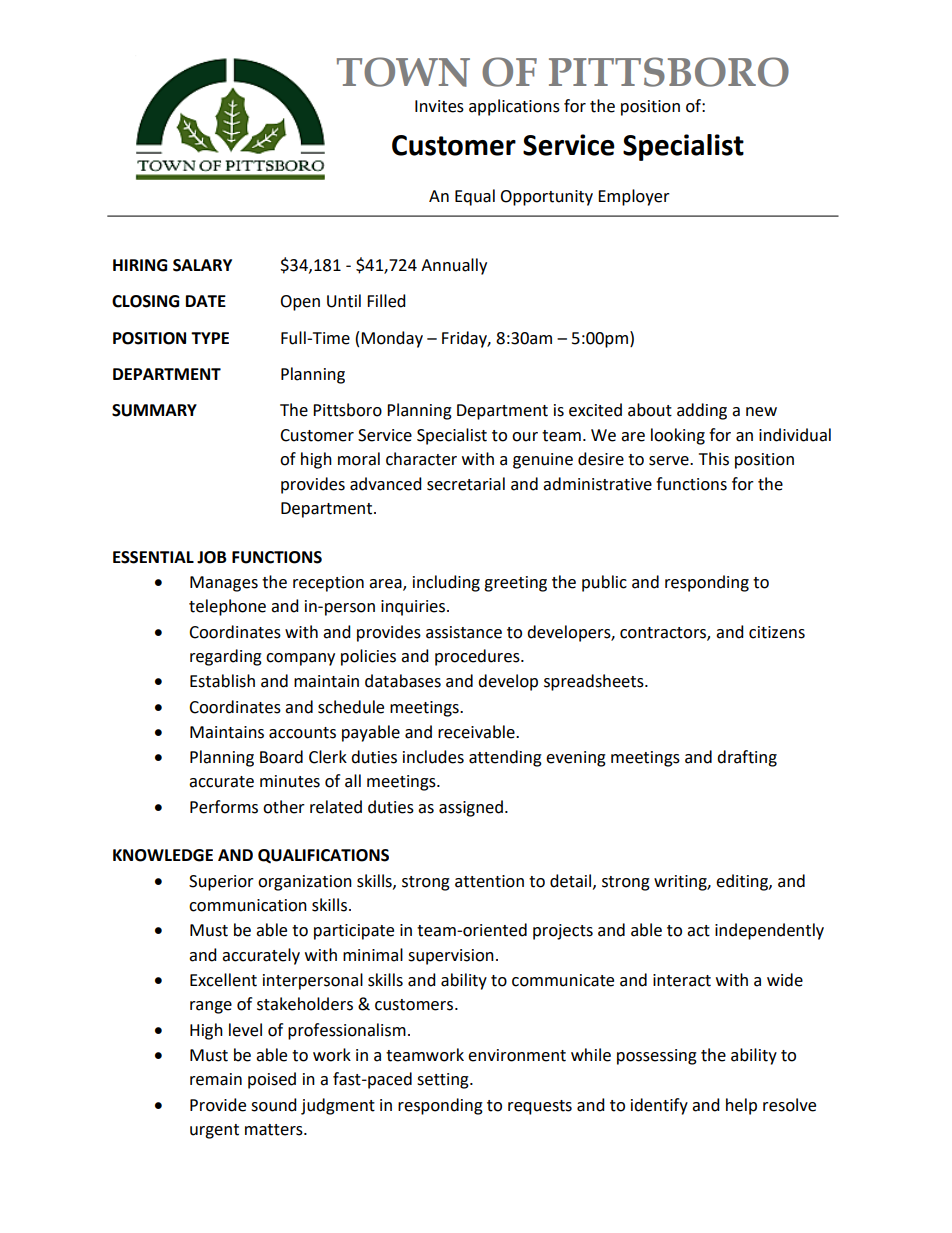 The height and width of the screenshot is (1233, 952). I want to click on telephone, so click(227, 607).
